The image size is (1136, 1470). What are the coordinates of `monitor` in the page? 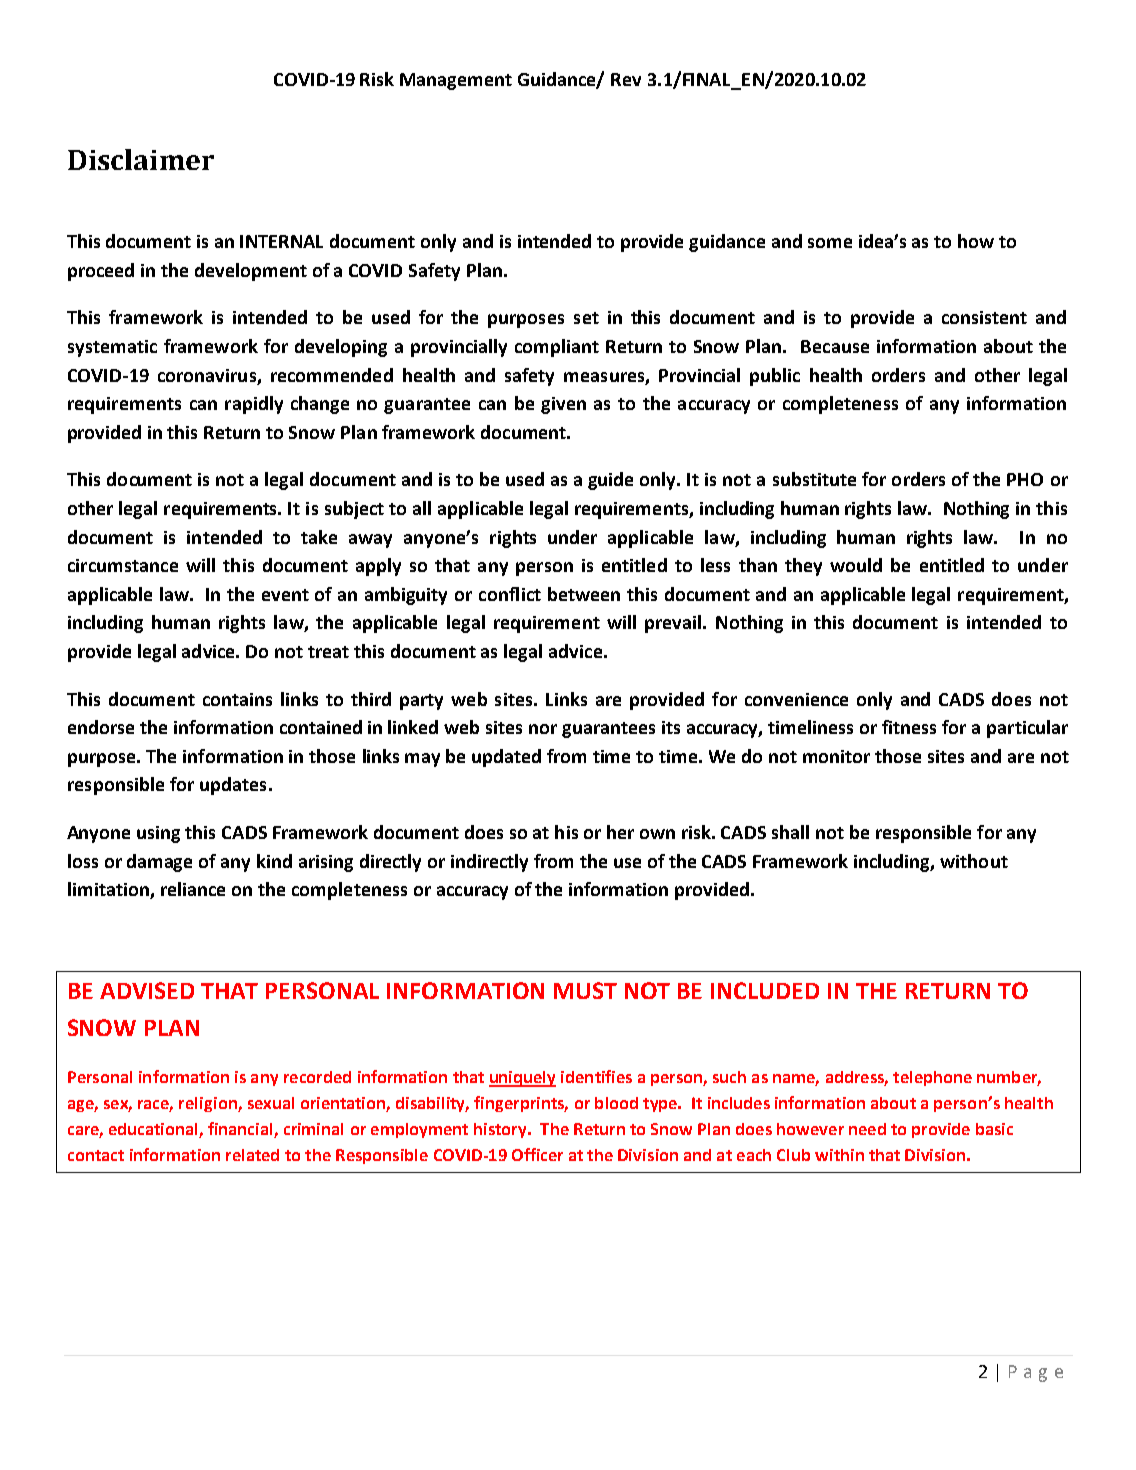 It's located at (836, 756).
